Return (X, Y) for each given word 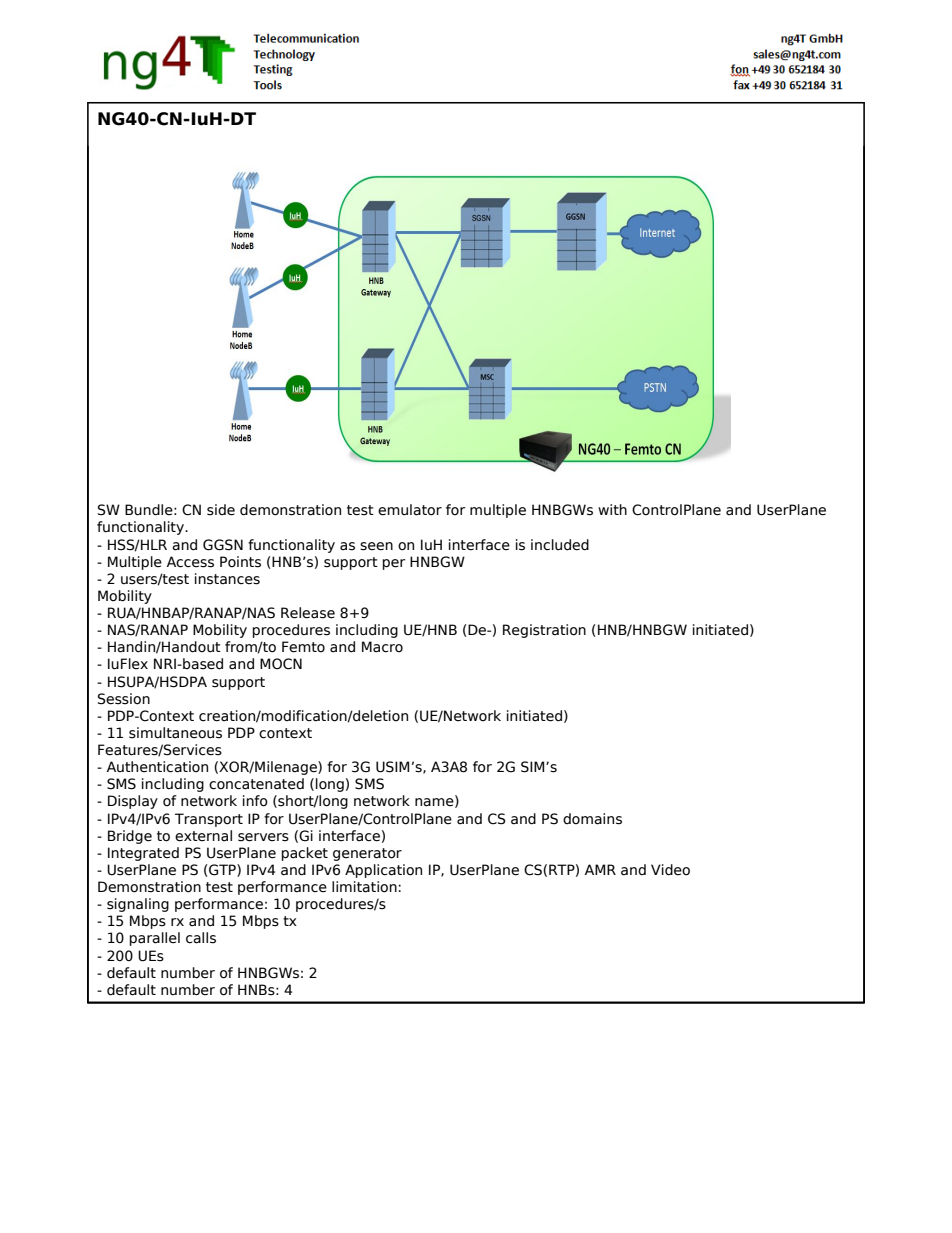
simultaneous (175, 733)
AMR (600, 869)
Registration (544, 631)
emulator (410, 510)
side (221, 510)
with (612, 509)
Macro (382, 647)
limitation (364, 887)
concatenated (256, 784)
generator (367, 854)
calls (201, 938)
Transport (209, 820)
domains (592, 819)
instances (227, 579)
